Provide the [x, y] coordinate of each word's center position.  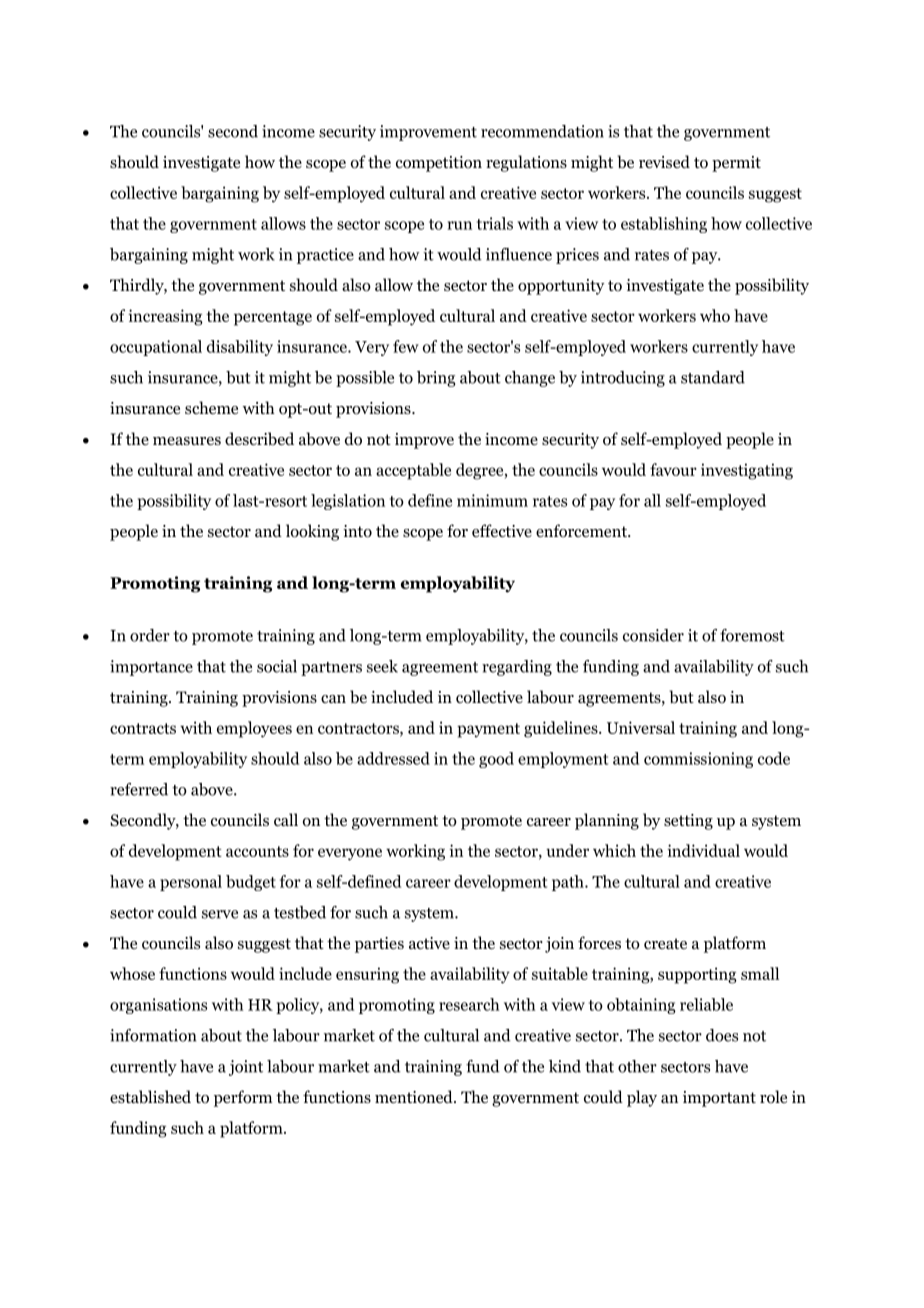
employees [254, 729]
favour [673, 469]
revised [664, 161]
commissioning [698, 760]
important [719, 1099]
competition [439, 164]
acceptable [413, 471]
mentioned [415, 1097]
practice [325, 256]
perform [243, 1098]
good [496, 760]
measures [187, 441]
